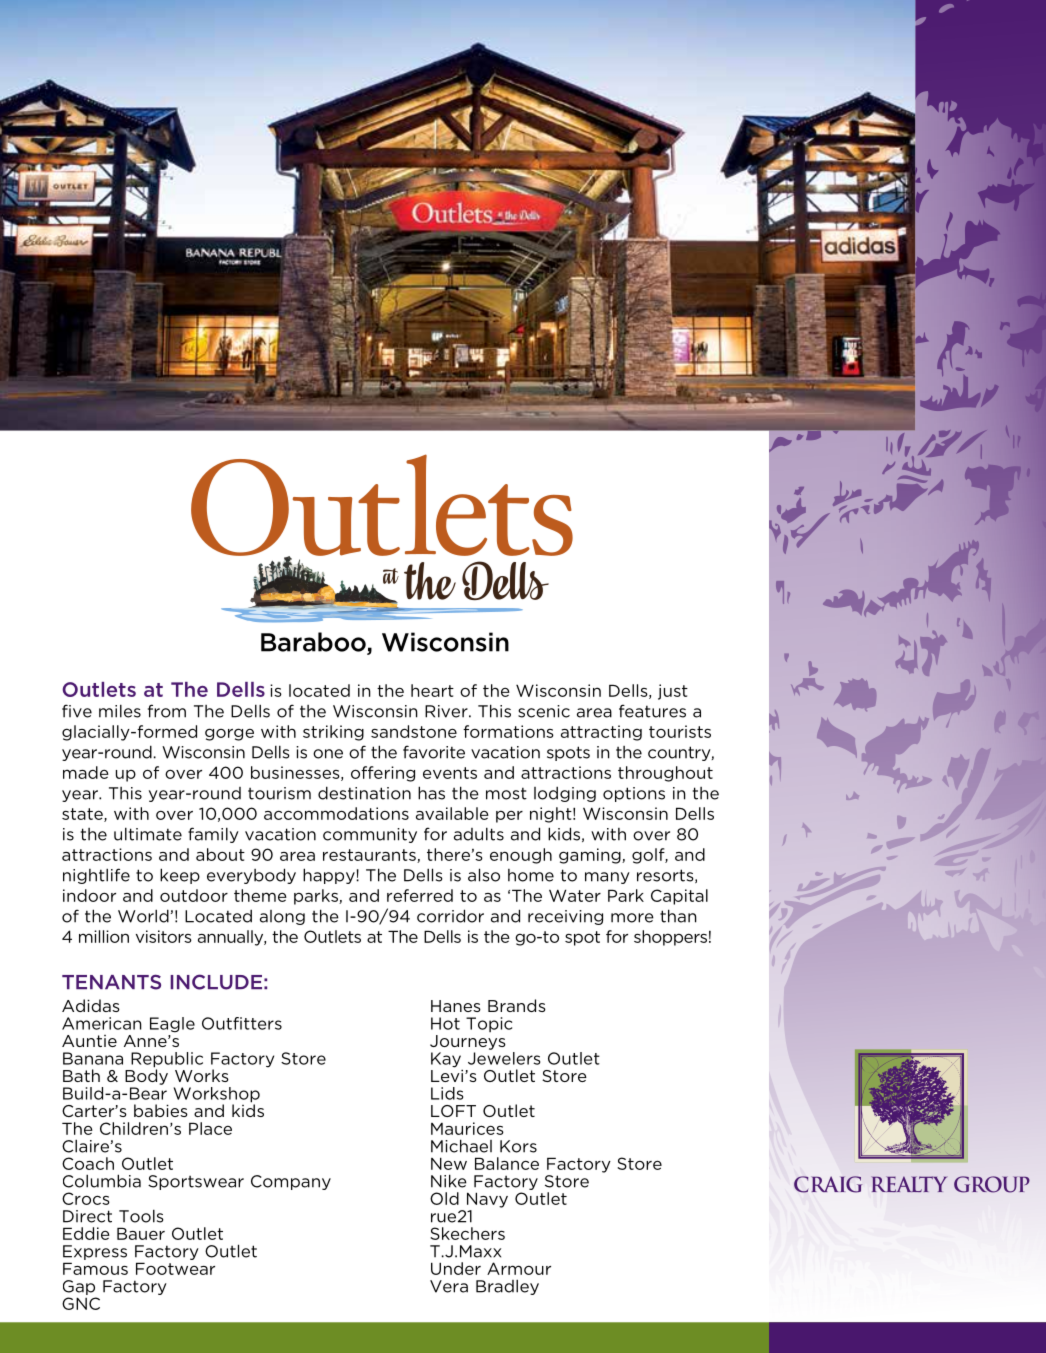  I want to click on features, so click(652, 711).
